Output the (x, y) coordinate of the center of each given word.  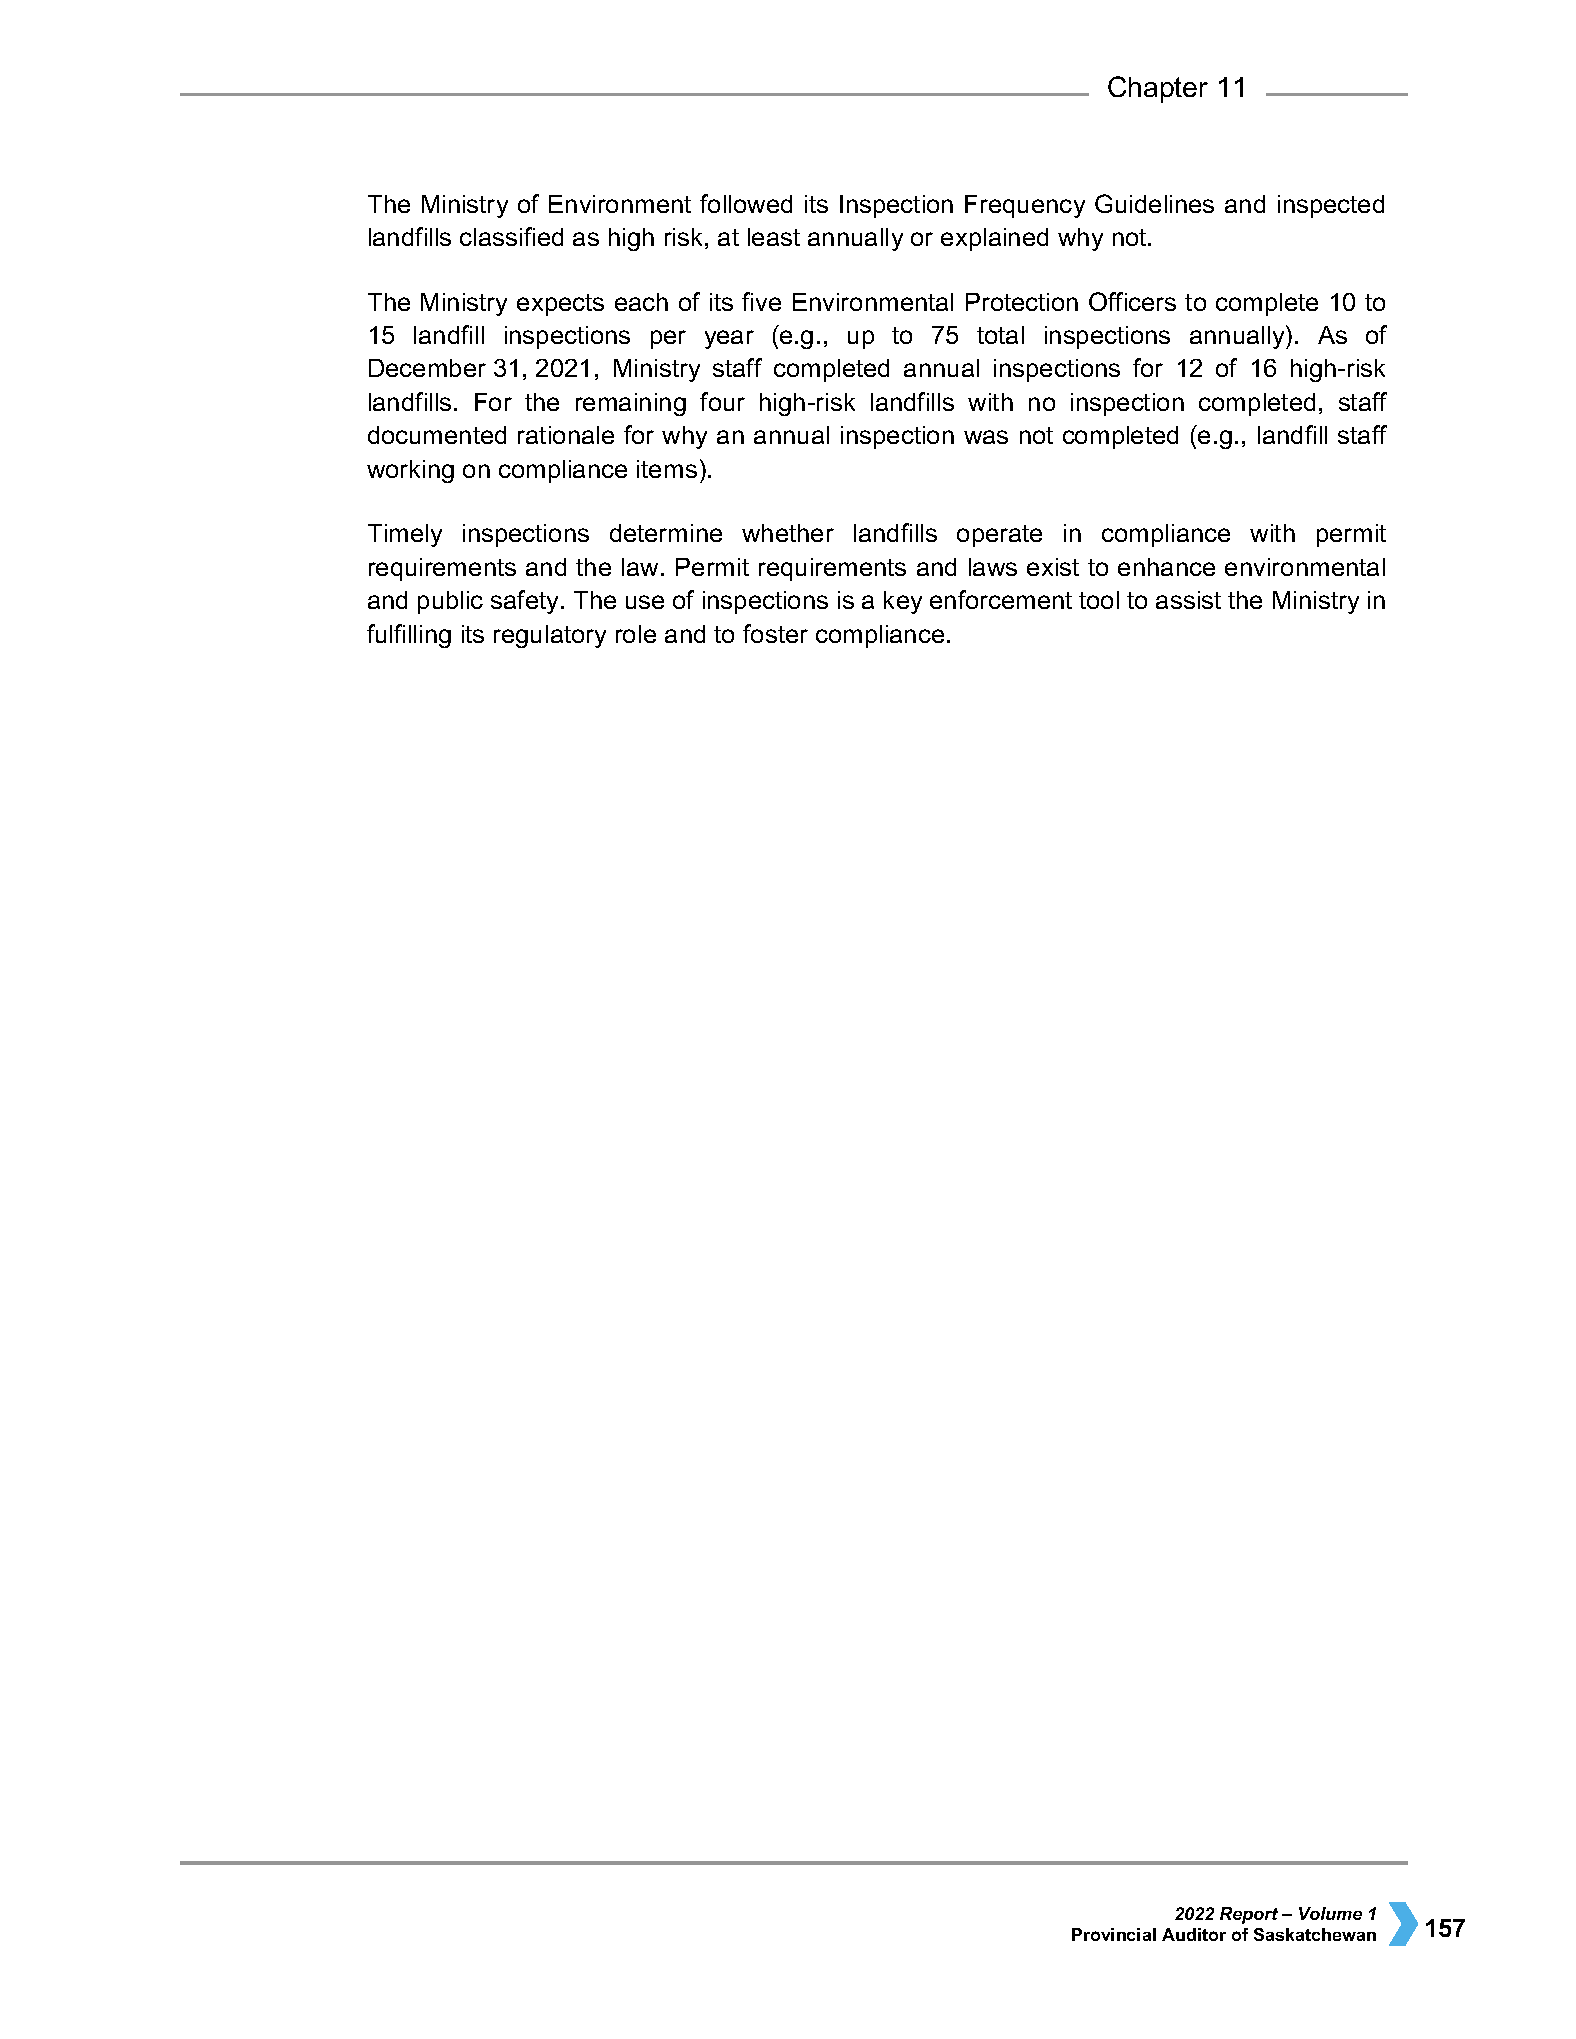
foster (775, 633)
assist (1188, 600)
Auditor (1194, 1934)
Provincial (1114, 1934)
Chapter (1158, 89)
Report (1249, 1915)
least (774, 237)
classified (511, 236)
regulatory (550, 636)
